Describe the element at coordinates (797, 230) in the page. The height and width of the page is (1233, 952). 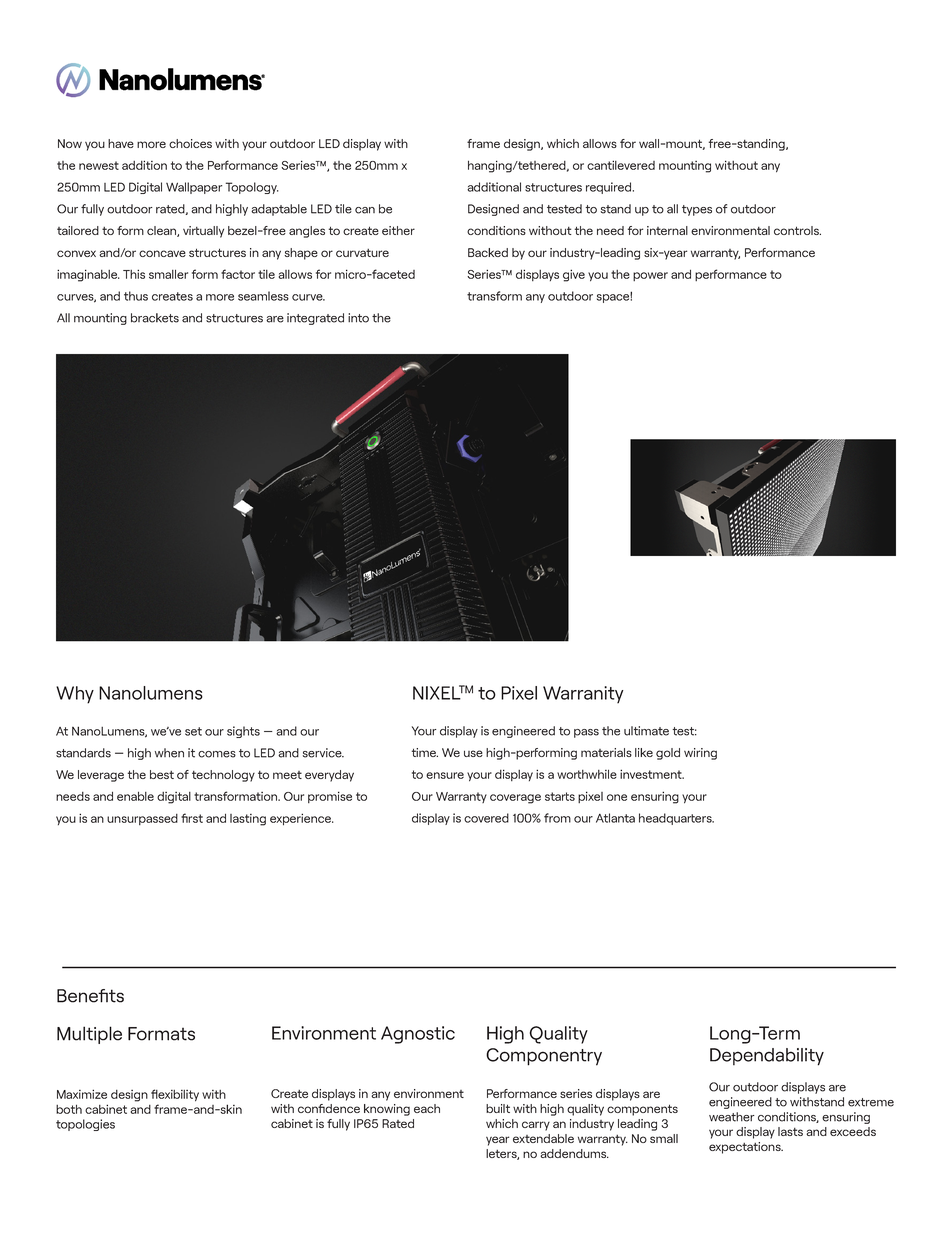
I see `controls` at that location.
